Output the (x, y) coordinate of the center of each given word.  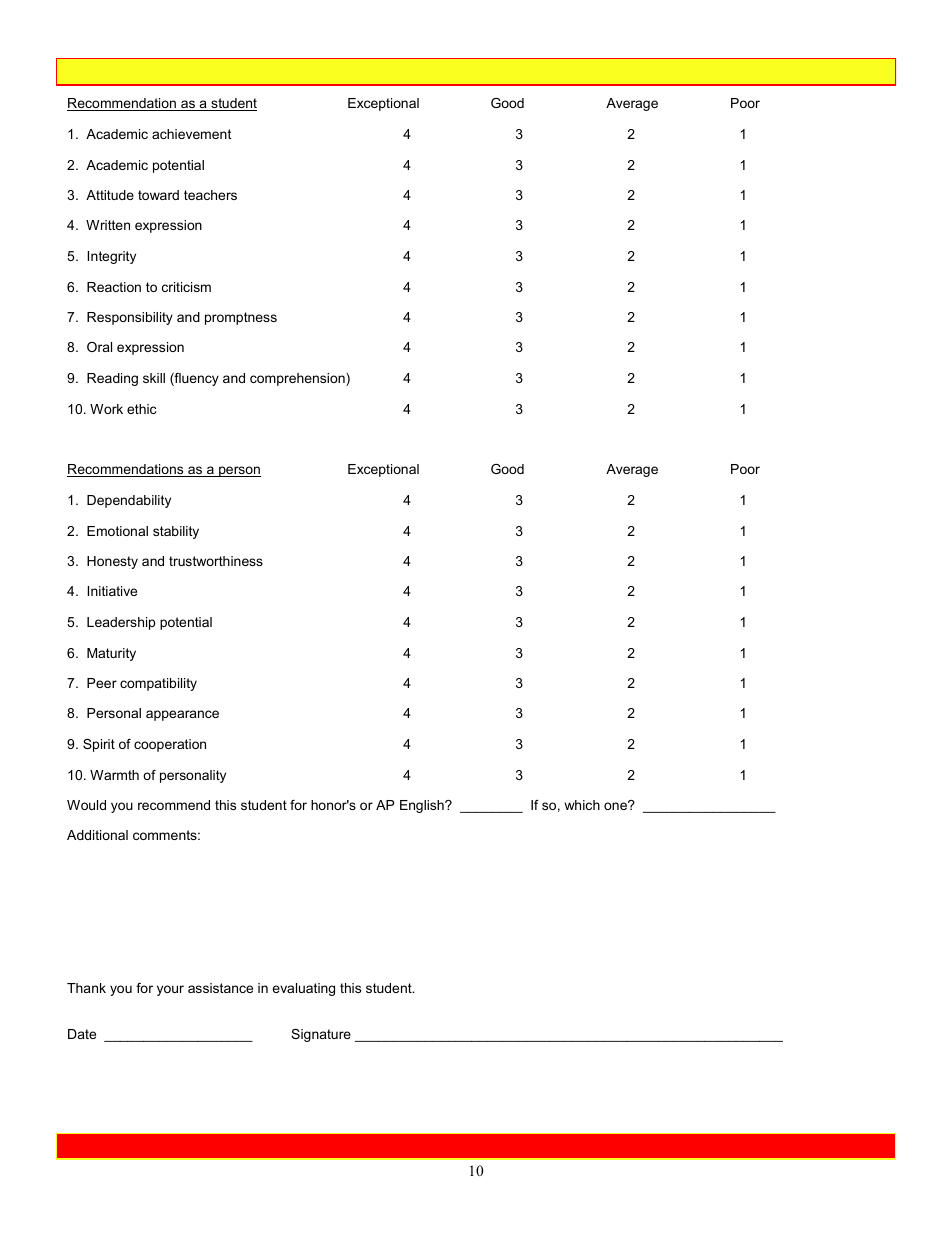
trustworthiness (216, 561)
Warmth (114, 775)
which (582, 805)
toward (158, 195)
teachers (210, 195)
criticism (186, 287)
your (170, 990)
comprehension (298, 379)
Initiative (112, 591)
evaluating (303, 989)
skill (154, 378)
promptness (241, 318)
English (423, 806)
